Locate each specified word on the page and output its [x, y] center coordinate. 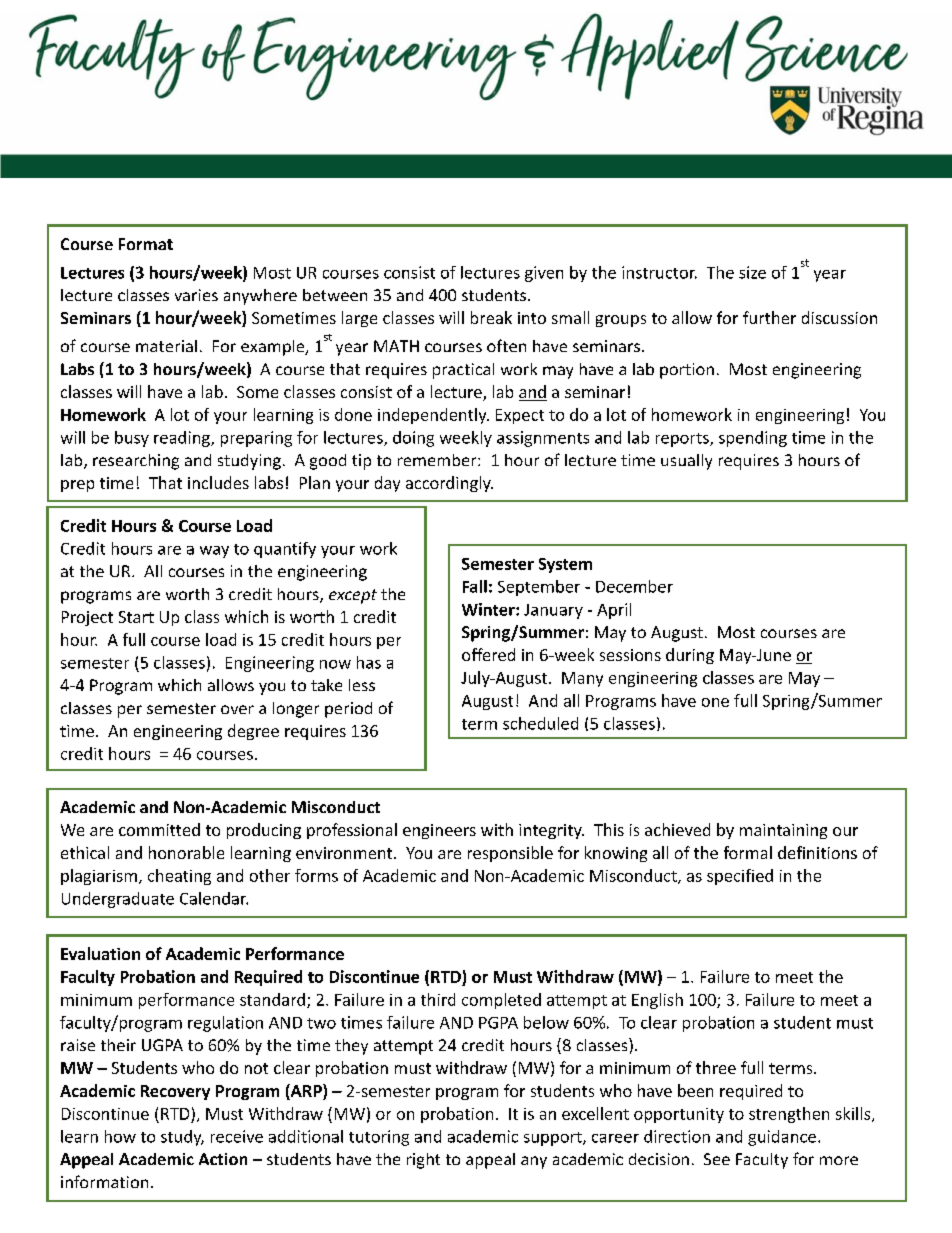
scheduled [540, 723]
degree [253, 732]
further [769, 317]
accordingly [449, 484]
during [690, 656]
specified [740, 877]
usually [686, 462]
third [438, 999]
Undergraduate [118, 900]
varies [196, 295]
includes [218, 482]
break [491, 317]
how [120, 1136]
